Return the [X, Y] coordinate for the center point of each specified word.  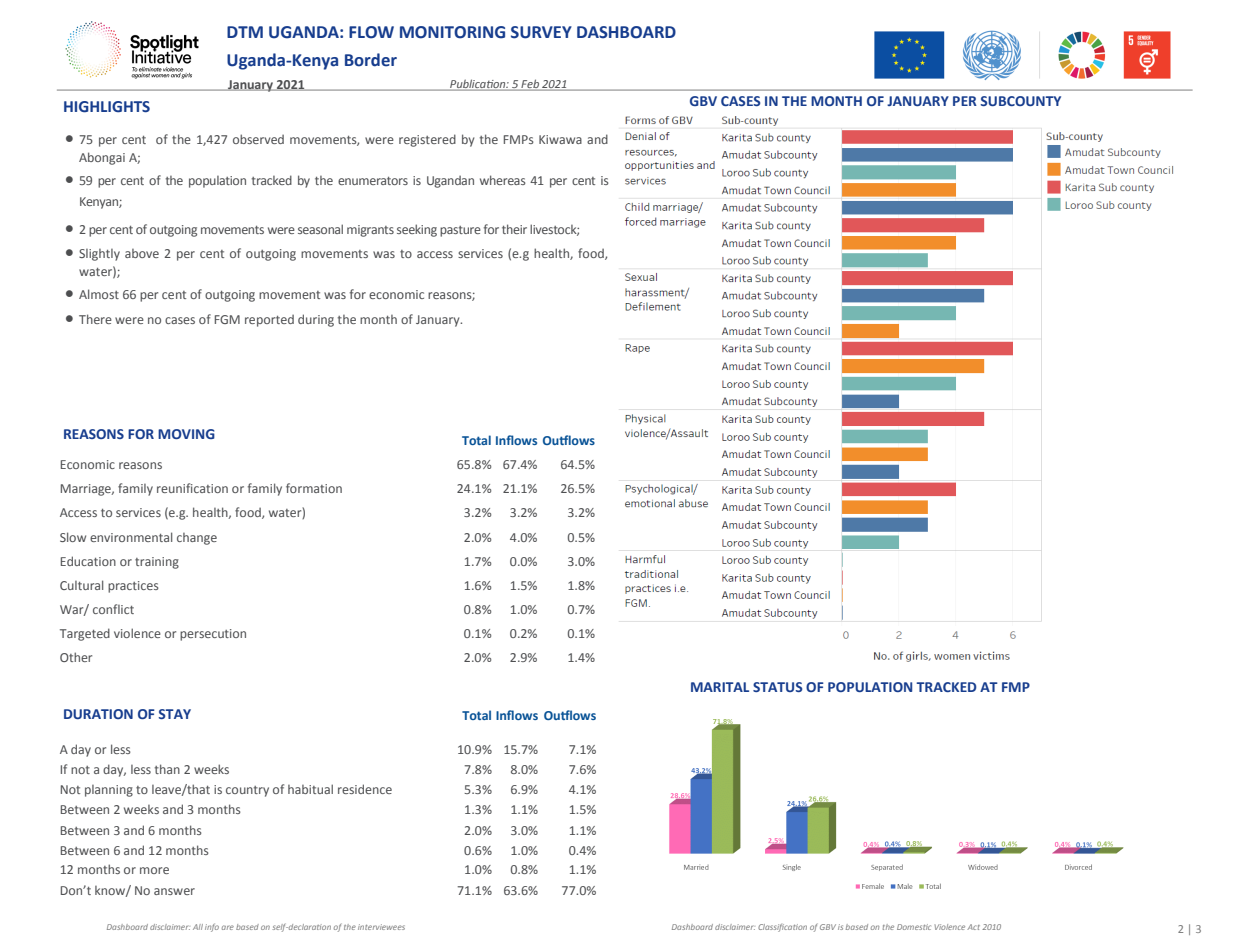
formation [314, 488]
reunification [192, 488]
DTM [245, 32]
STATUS [777, 687]
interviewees [381, 927]
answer [174, 891]
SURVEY [541, 32]
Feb [530, 84]
